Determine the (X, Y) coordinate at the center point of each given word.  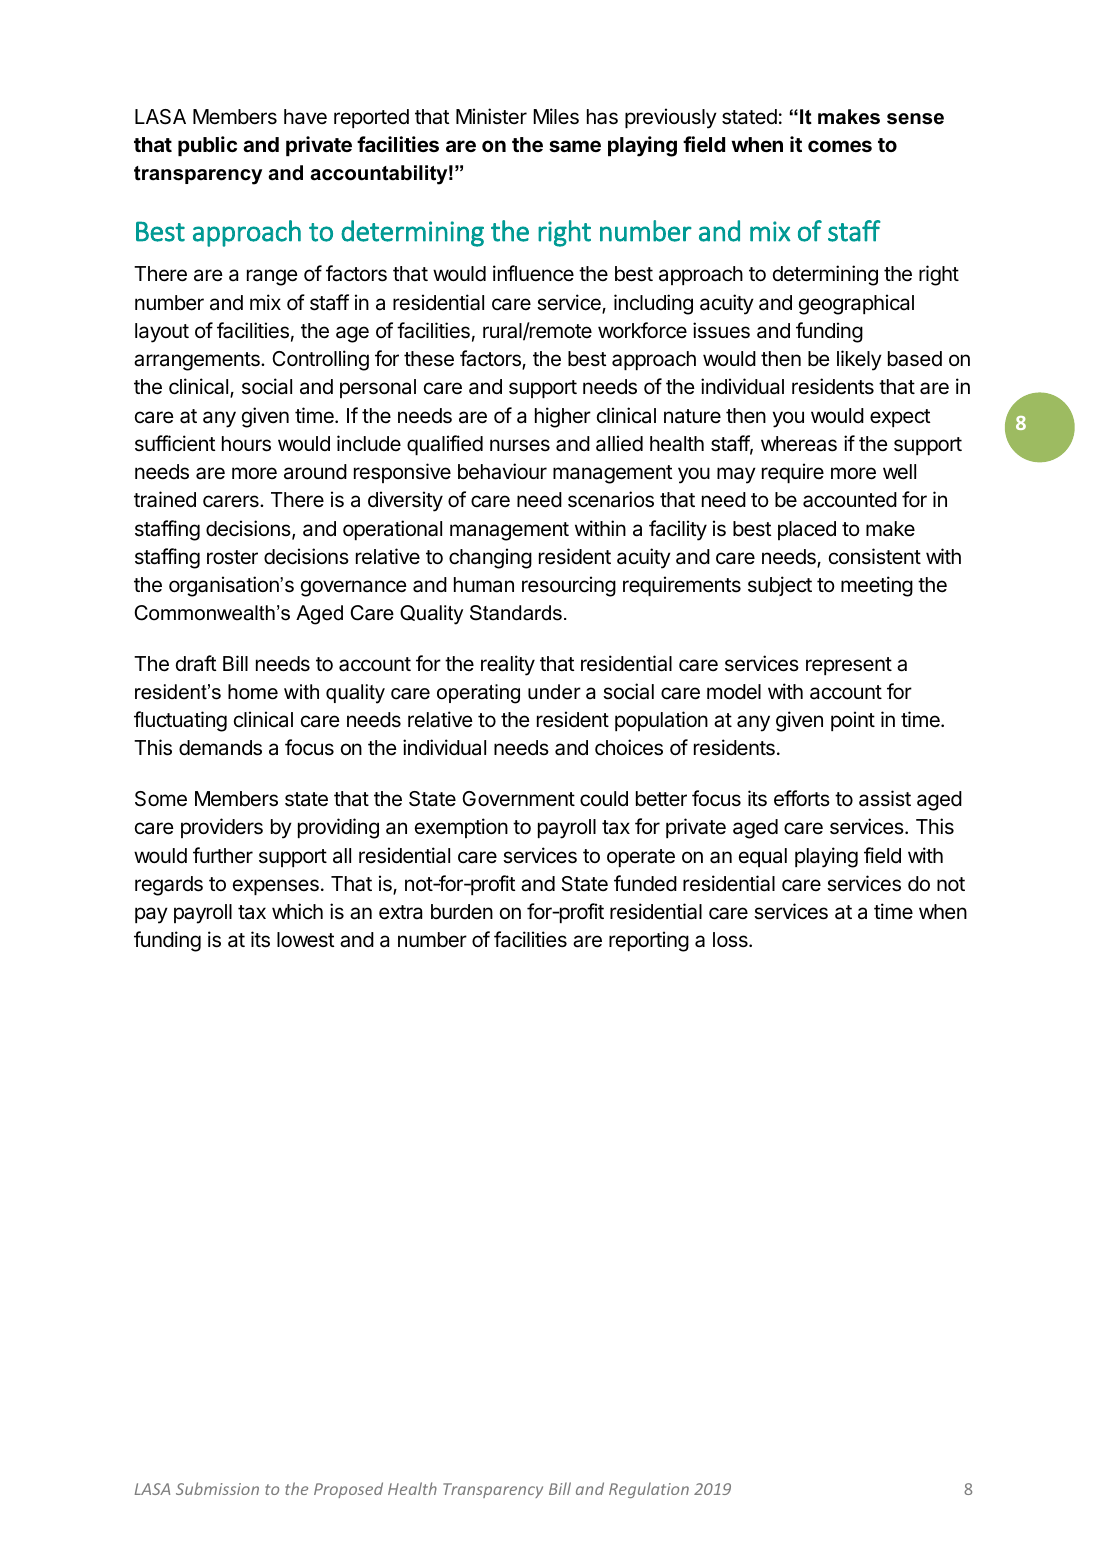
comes (840, 146)
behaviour (502, 471)
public (207, 146)
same (575, 146)
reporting (649, 941)
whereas (799, 444)
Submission (217, 1488)
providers (222, 828)
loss (731, 940)
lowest (306, 940)
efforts (802, 798)
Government (518, 799)
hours (246, 444)
